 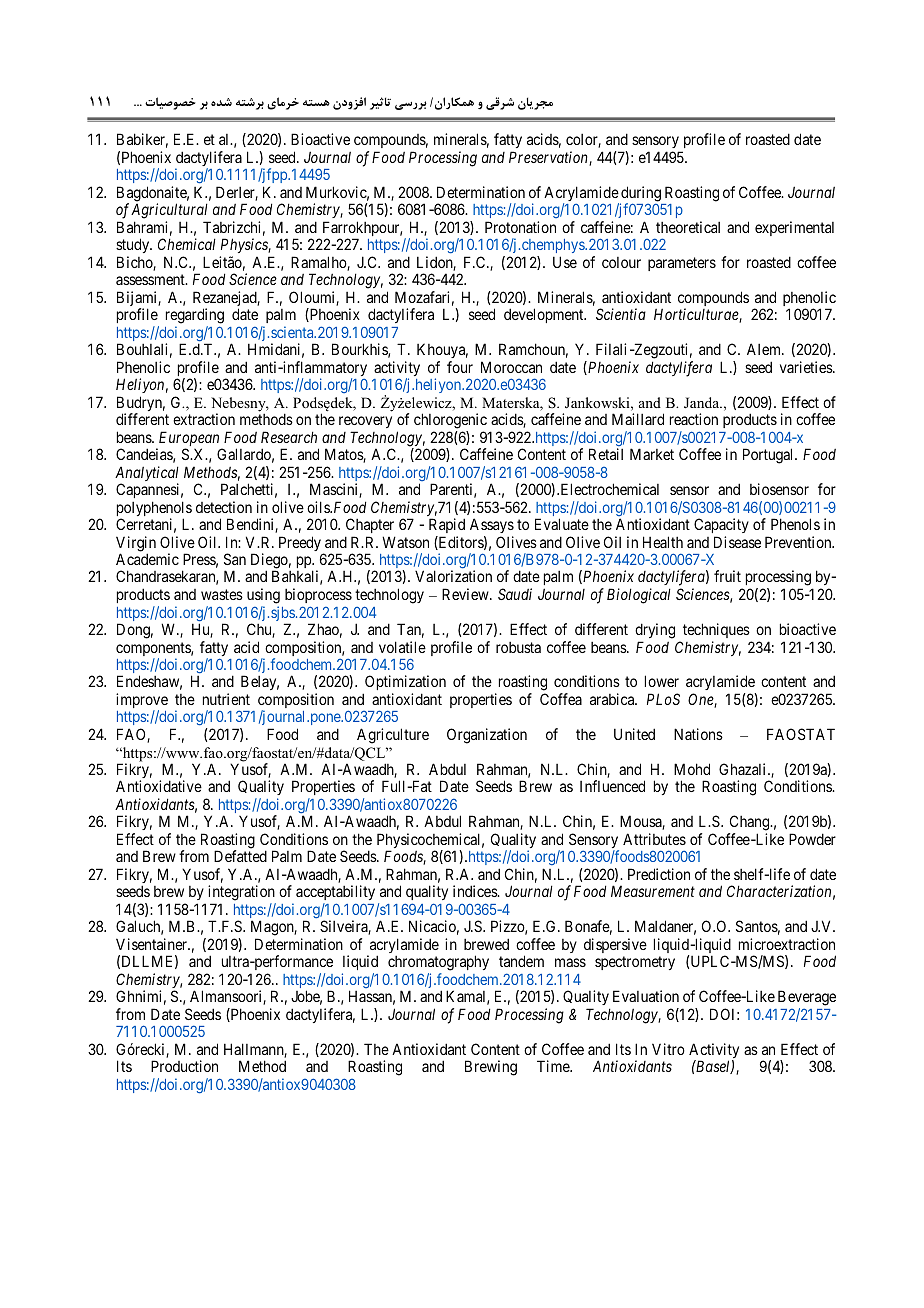 I want to click on Capacity, so click(x=721, y=525).
